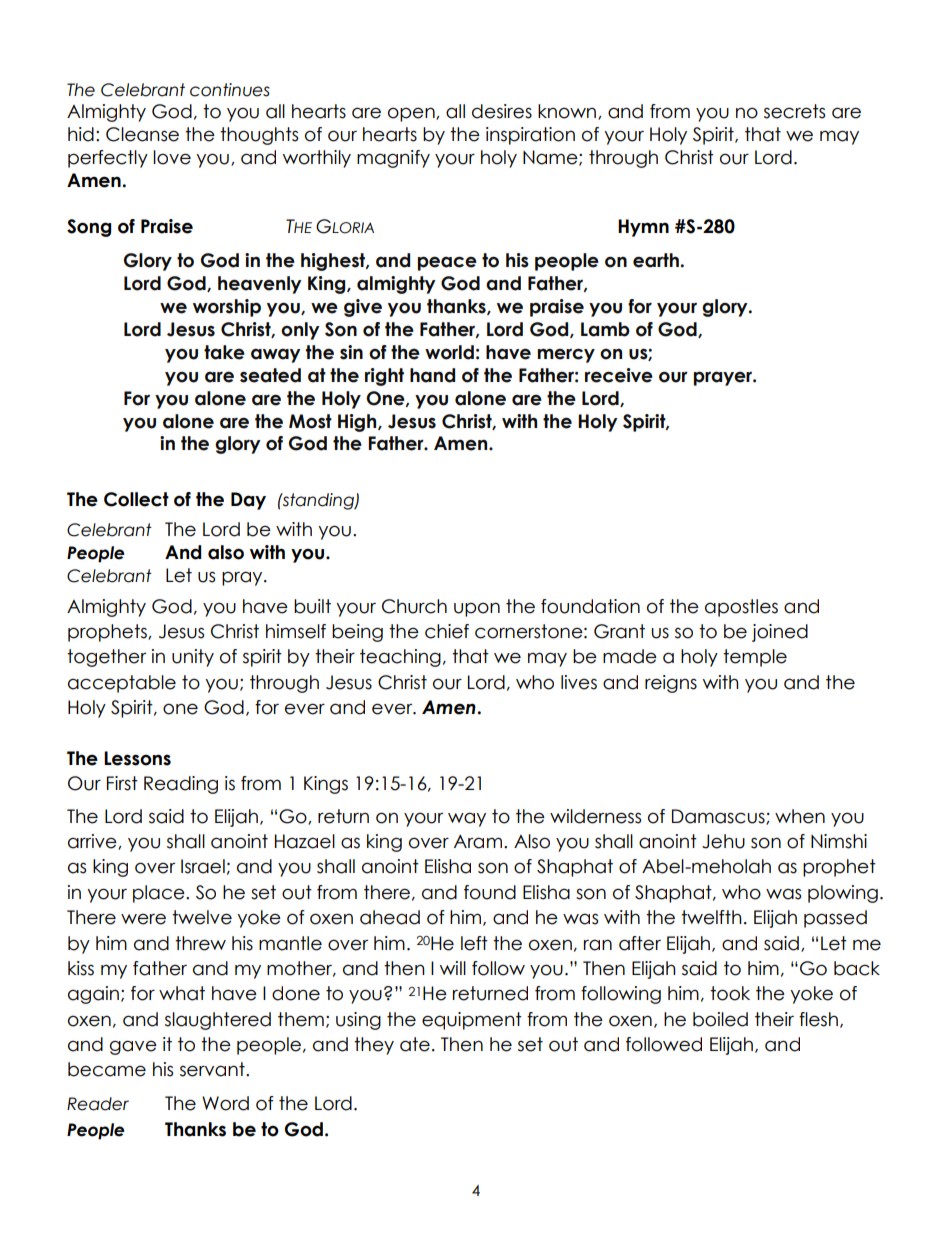 This screenshot has width=952, height=1233. Describe the element at coordinates (502, 111) in the screenshot. I see `desires` at that location.
